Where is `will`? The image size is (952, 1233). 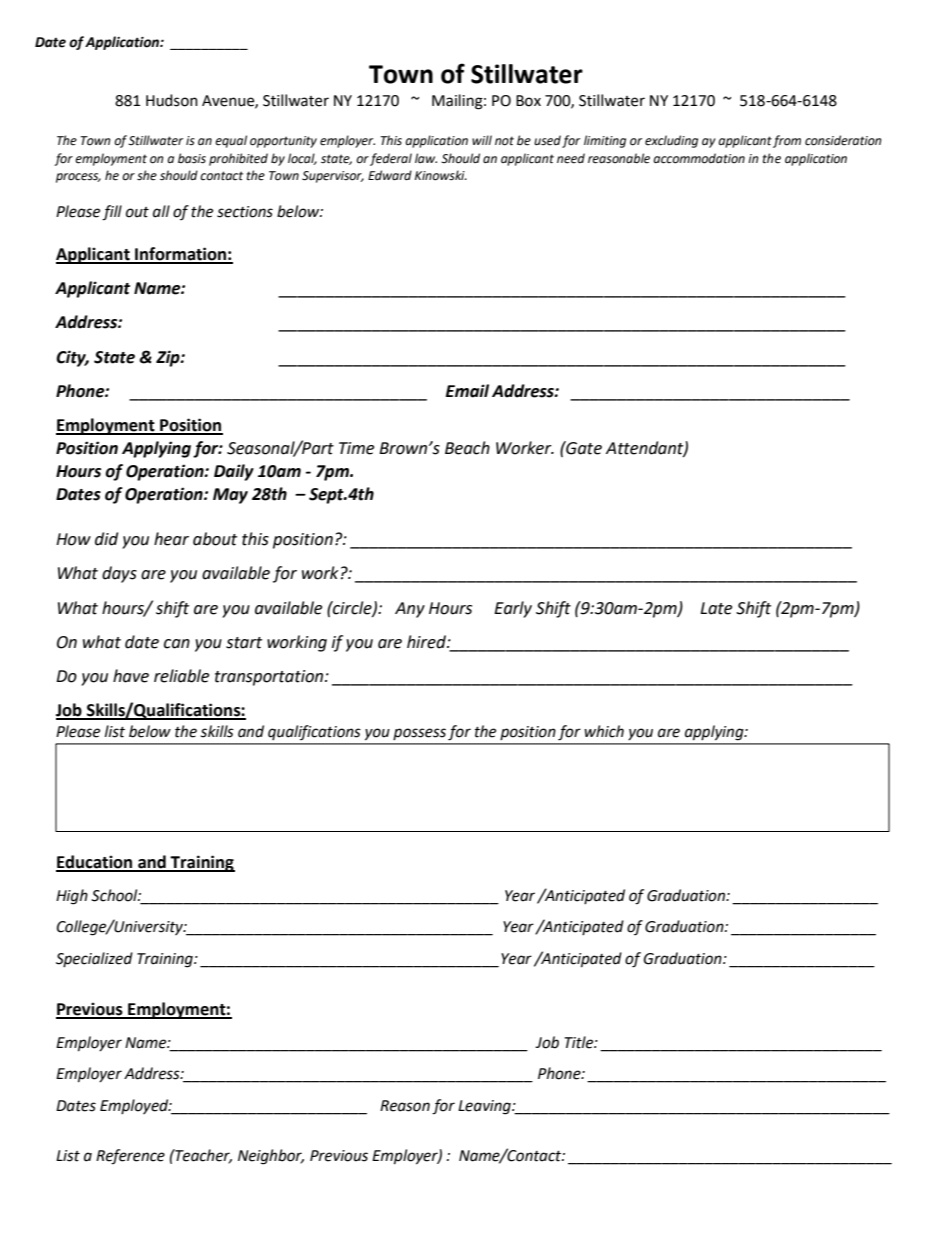
will is located at coordinates (482, 140).
